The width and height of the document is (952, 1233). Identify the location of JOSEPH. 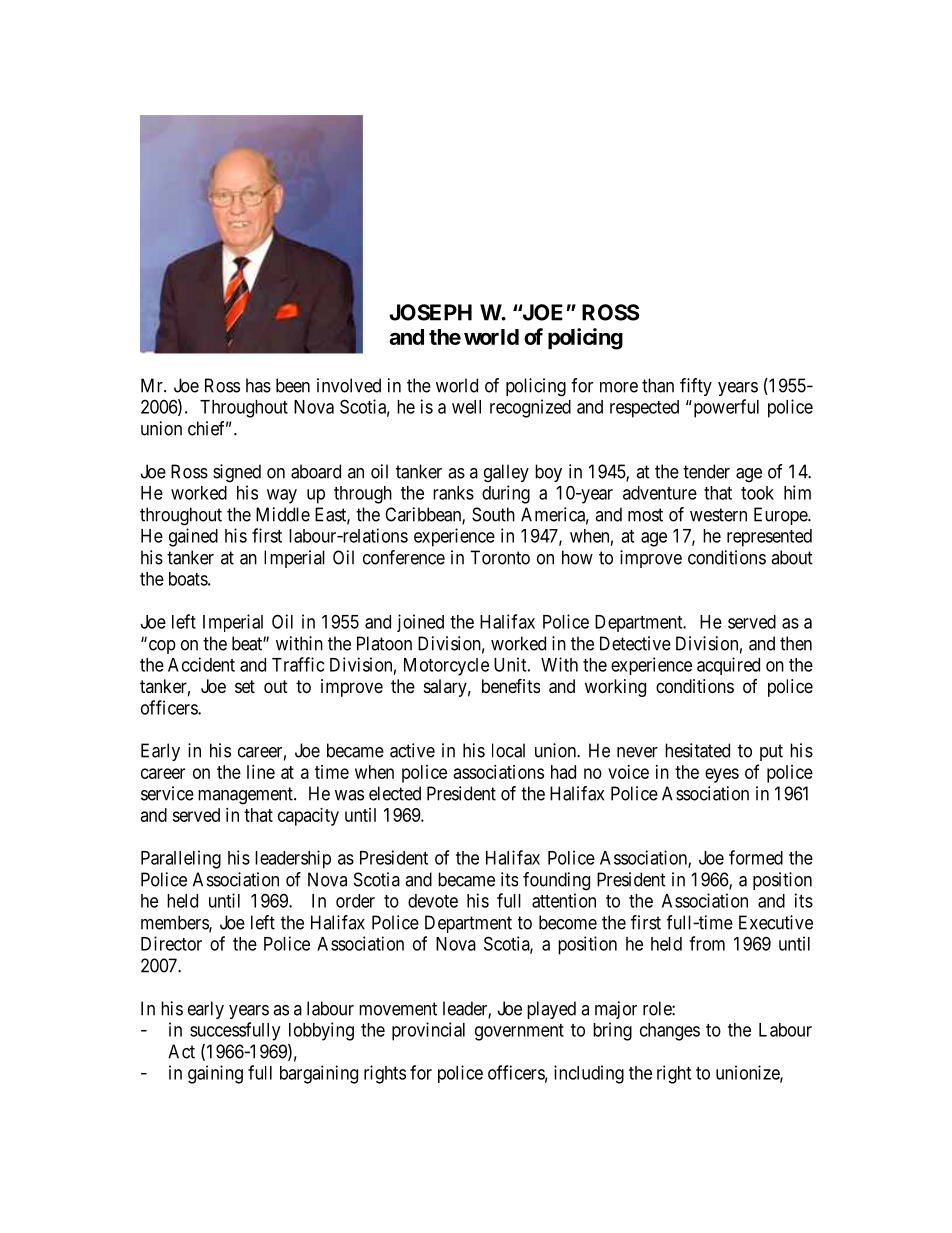
(430, 312).
